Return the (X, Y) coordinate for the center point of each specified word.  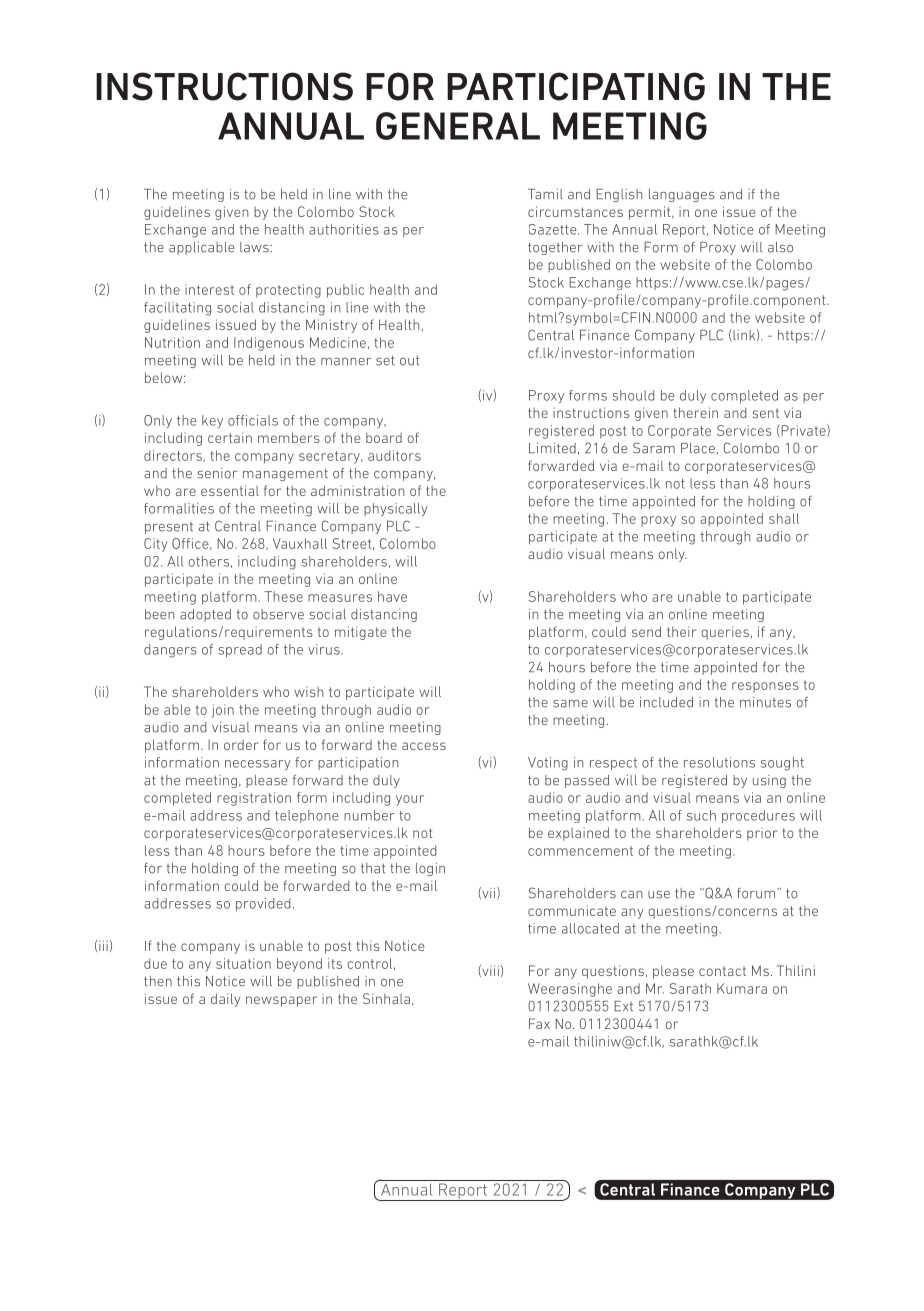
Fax (539, 1023)
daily (225, 1000)
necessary (258, 765)
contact (722, 971)
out (409, 360)
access (424, 746)
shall (784, 518)
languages (682, 195)
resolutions (719, 762)
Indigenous (269, 344)
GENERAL (458, 126)
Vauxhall (300, 543)
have (392, 596)
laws (255, 247)
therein (696, 412)
